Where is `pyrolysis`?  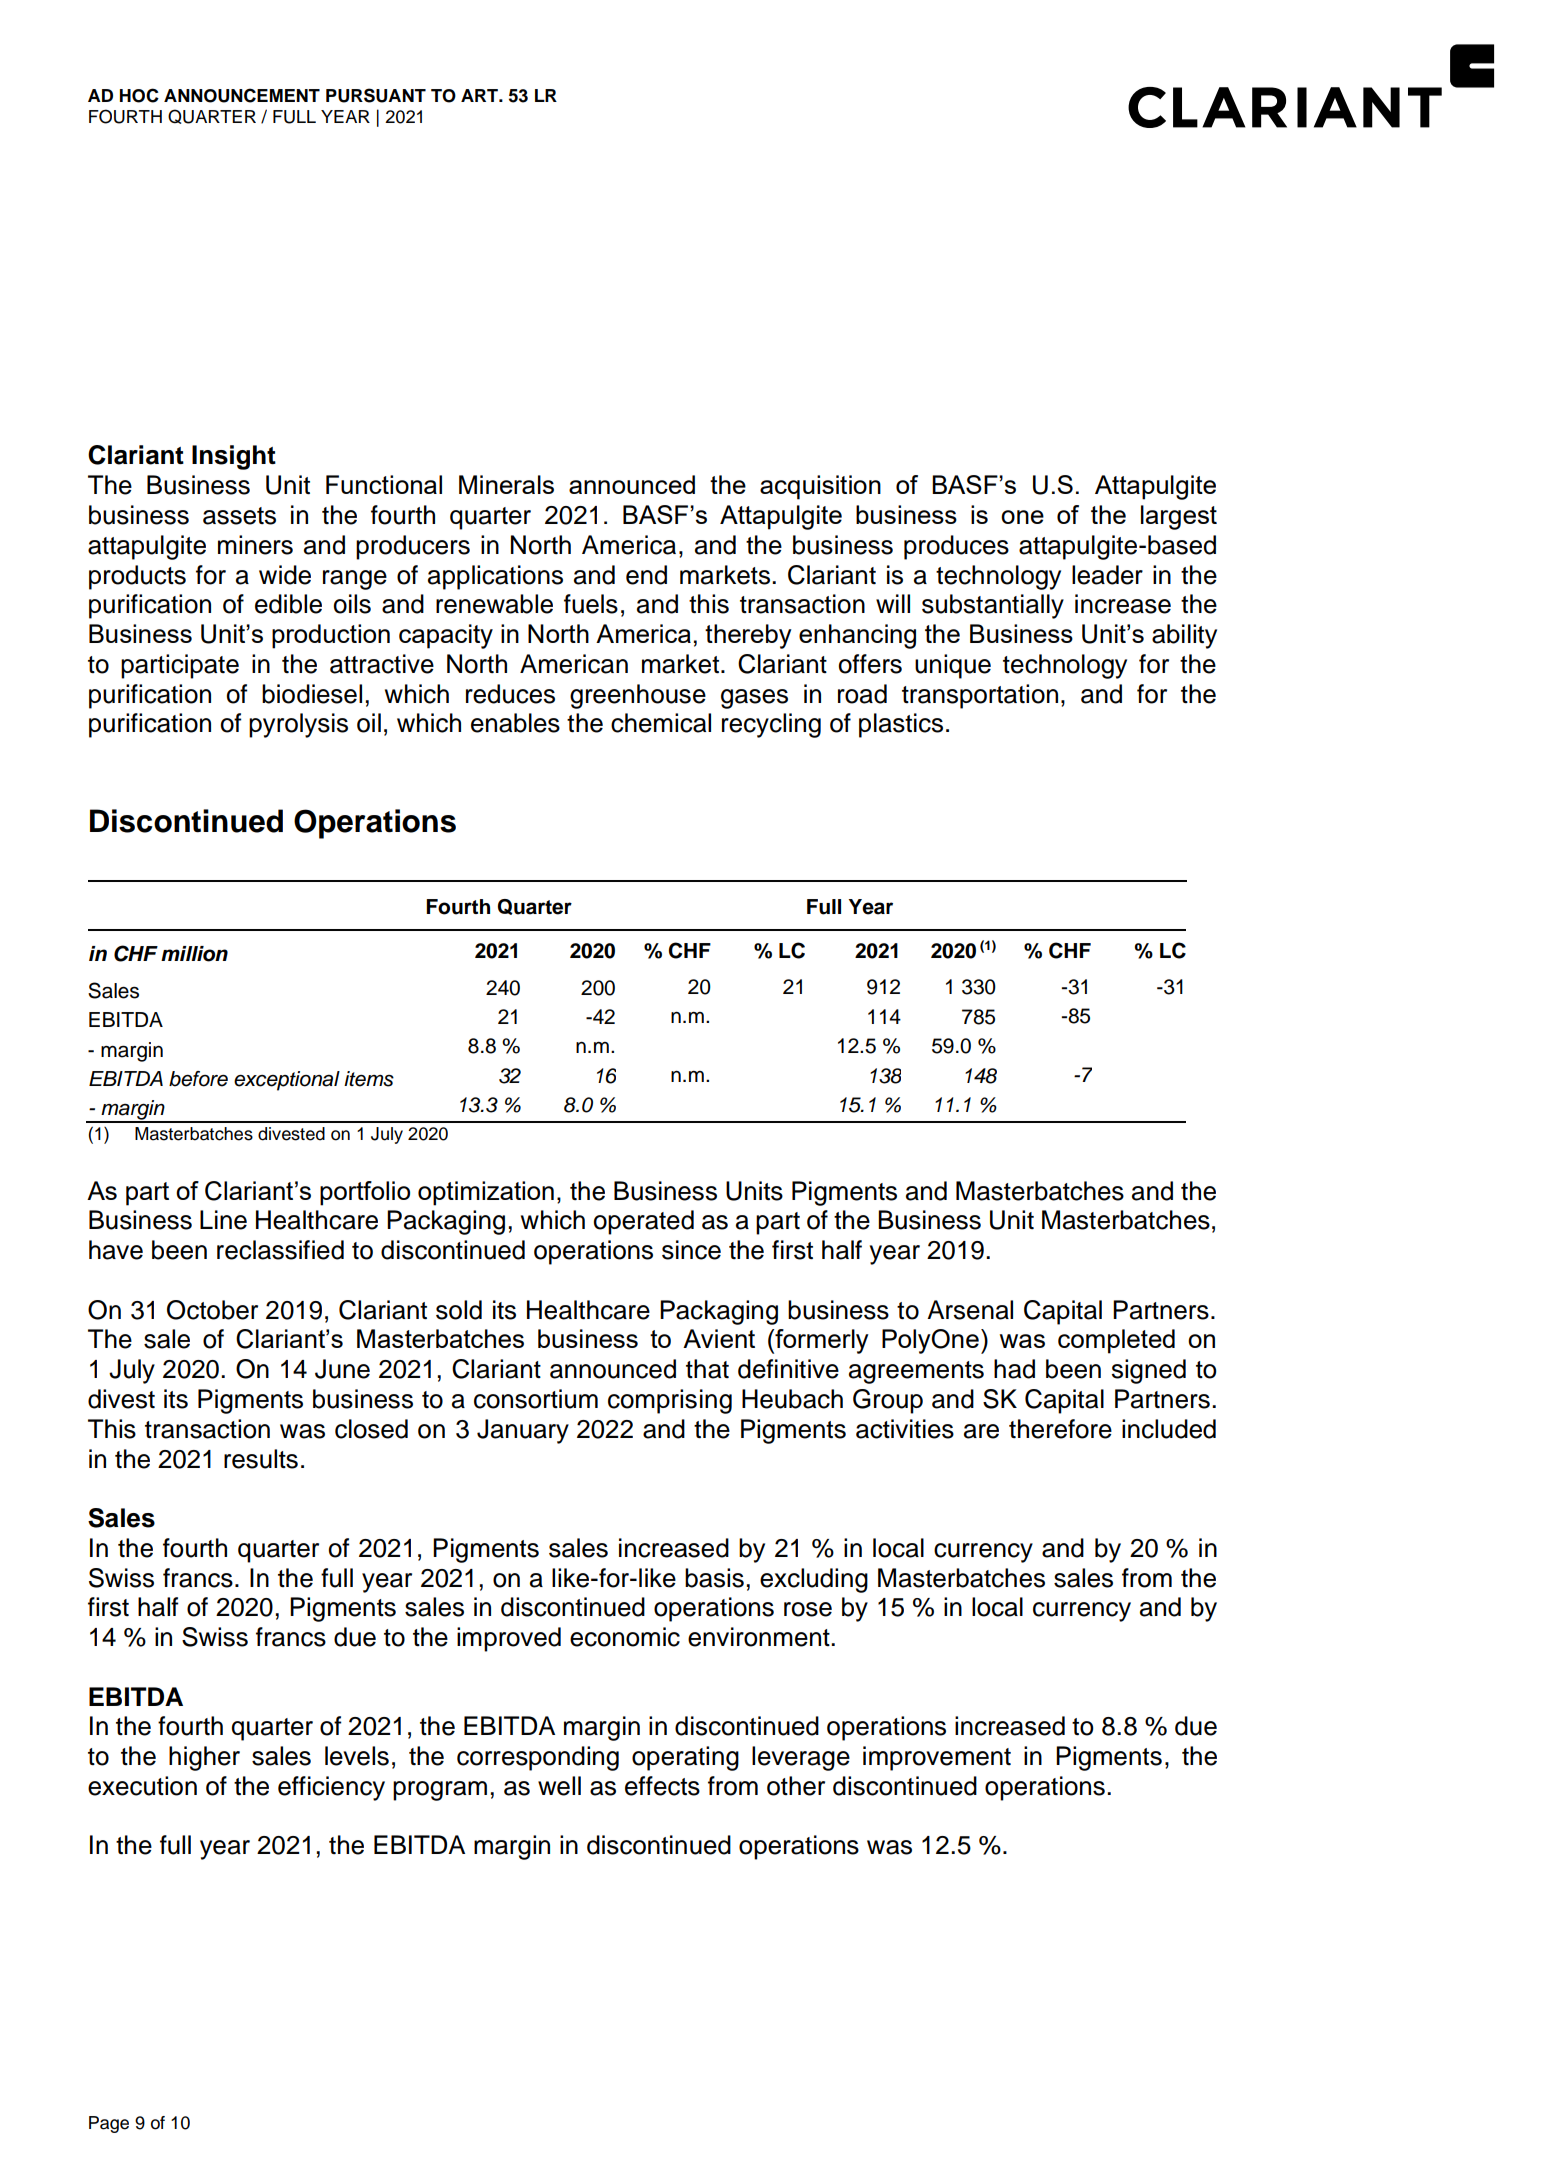 pyrolysis is located at coordinates (298, 725).
